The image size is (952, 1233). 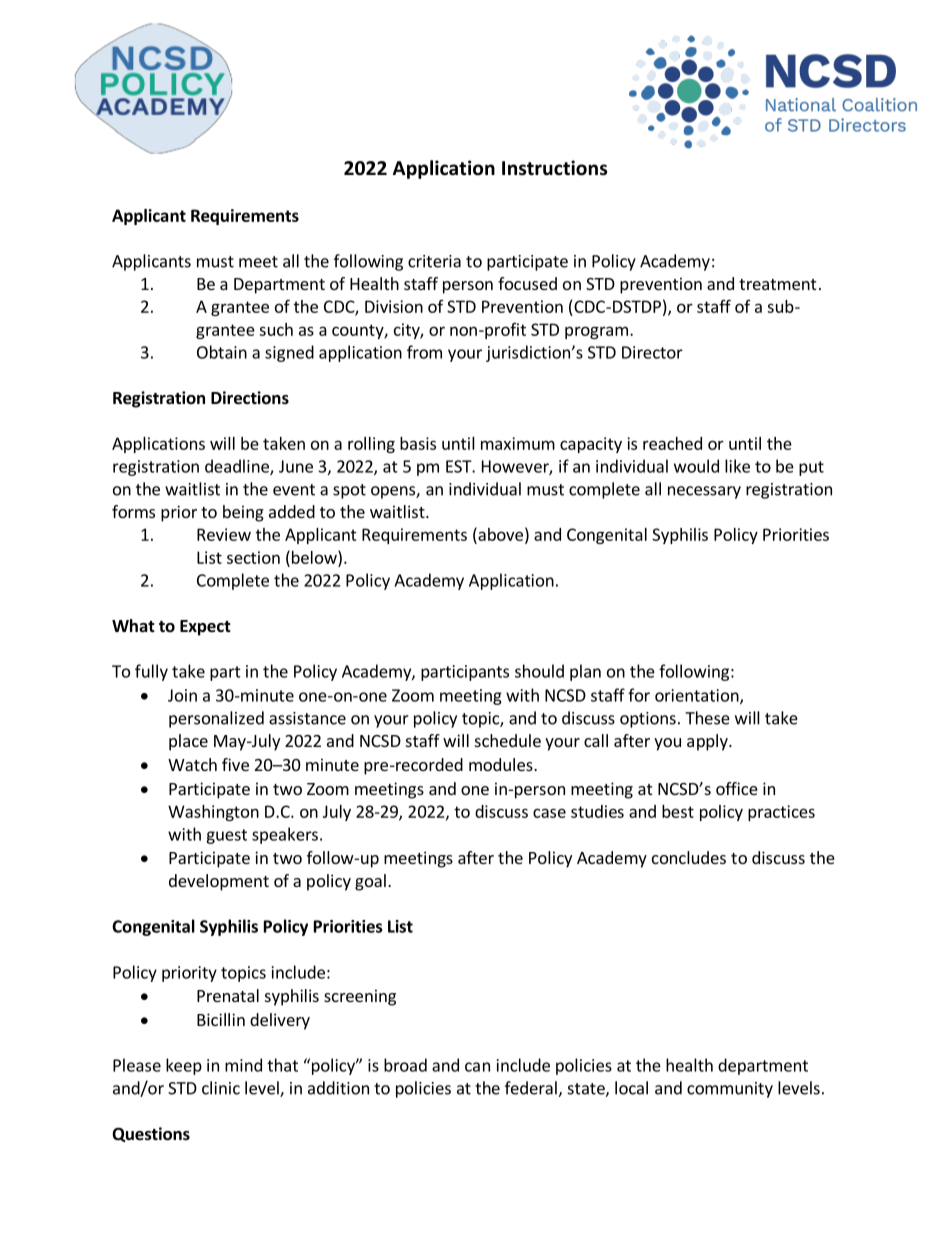 What do you see at coordinates (502, 764) in the image?
I see `modules` at bounding box center [502, 764].
